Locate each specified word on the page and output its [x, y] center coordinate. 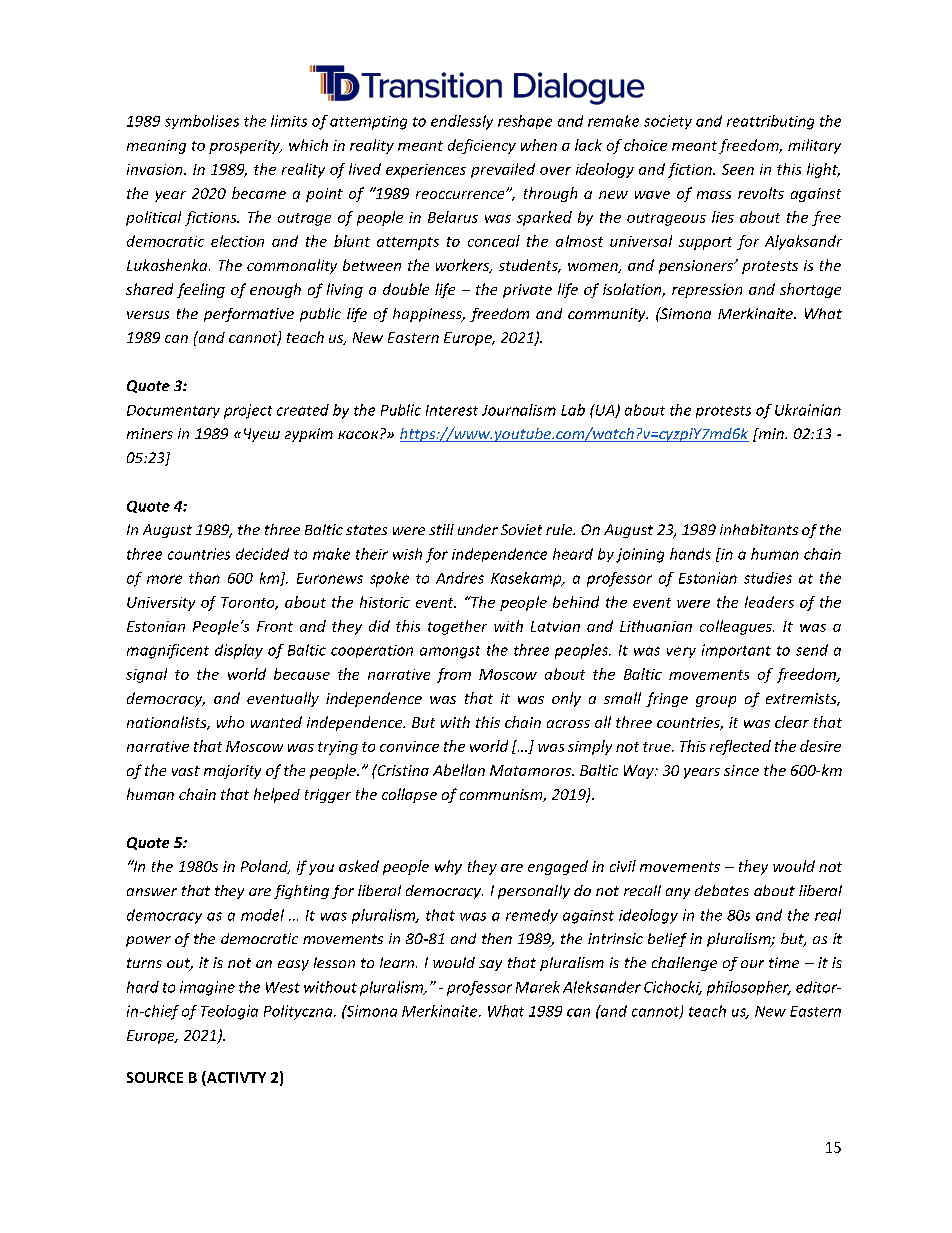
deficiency [482, 146]
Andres [460, 578]
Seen [738, 169]
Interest [452, 410]
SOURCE [155, 1077]
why [448, 867]
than [204, 578]
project [248, 411]
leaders [769, 602]
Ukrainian [808, 410]
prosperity [245, 147]
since [741, 770]
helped [277, 795]
